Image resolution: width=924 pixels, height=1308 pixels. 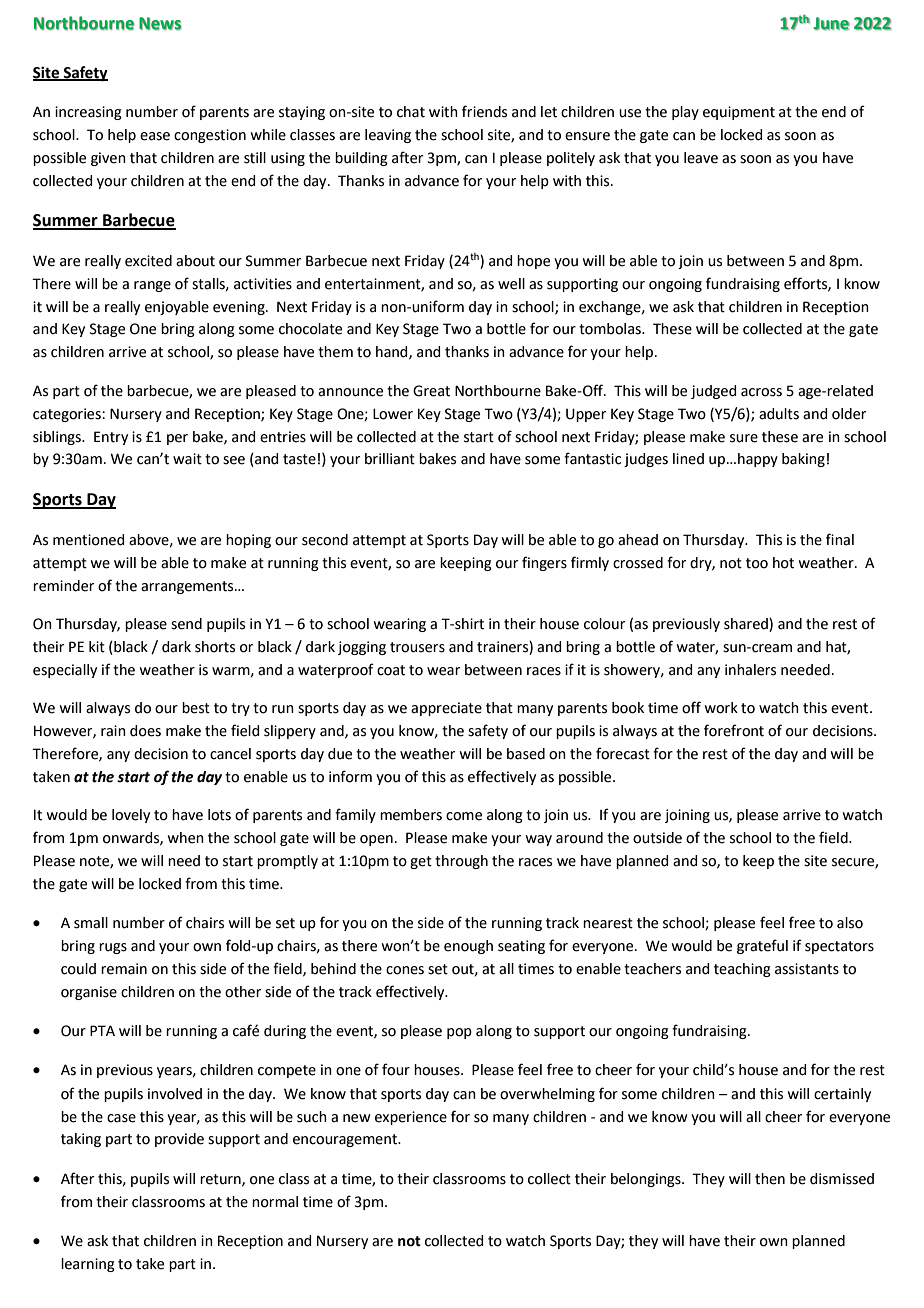 What do you see at coordinates (186, 624) in the screenshot?
I see `send` at bounding box center [186, 624].
